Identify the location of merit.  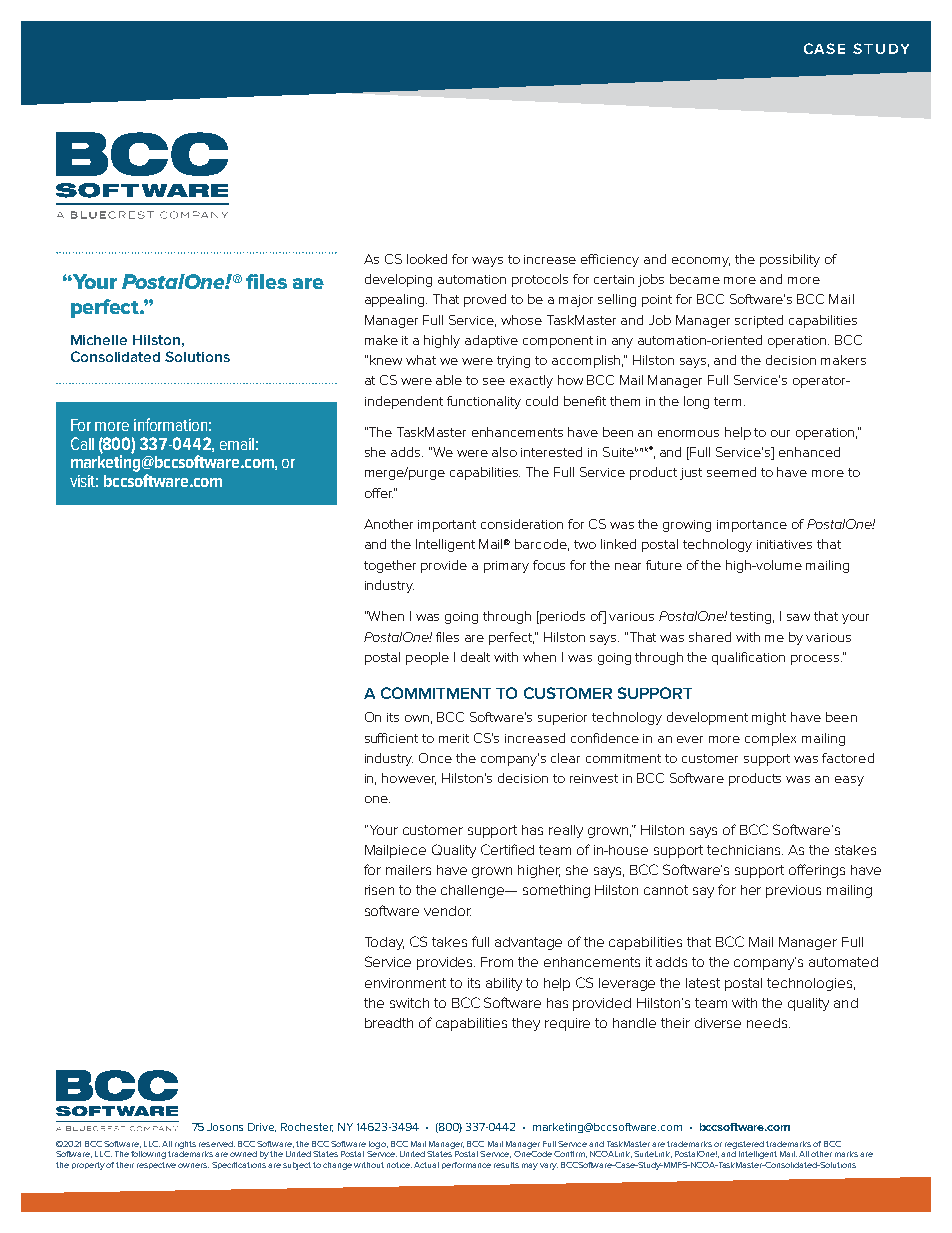
(454, 738).
